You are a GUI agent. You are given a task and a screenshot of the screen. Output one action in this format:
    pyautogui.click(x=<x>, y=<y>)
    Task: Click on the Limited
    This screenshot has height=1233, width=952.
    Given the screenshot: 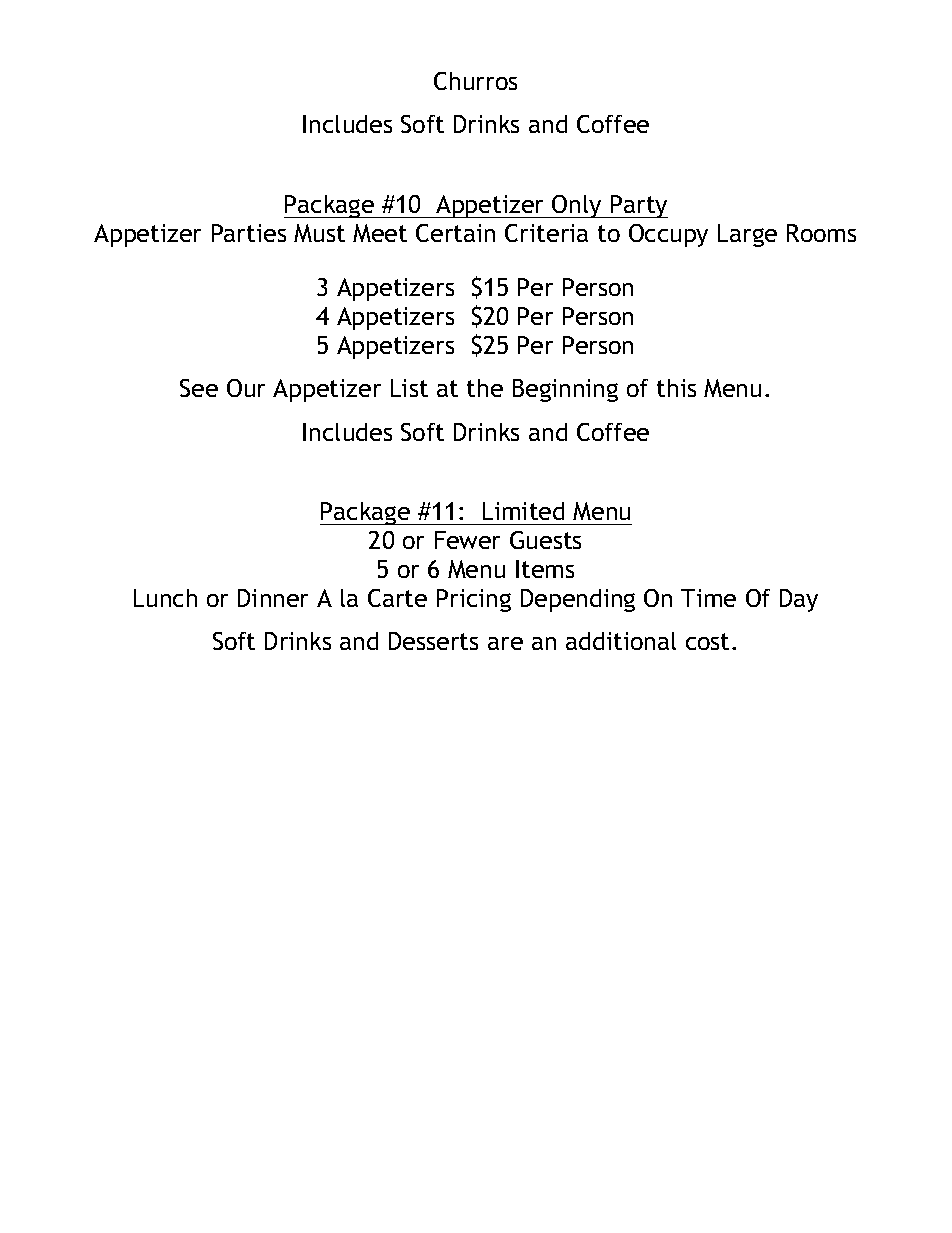 What is the action you would take?
    pyautogui.click(x=523, y=511)
